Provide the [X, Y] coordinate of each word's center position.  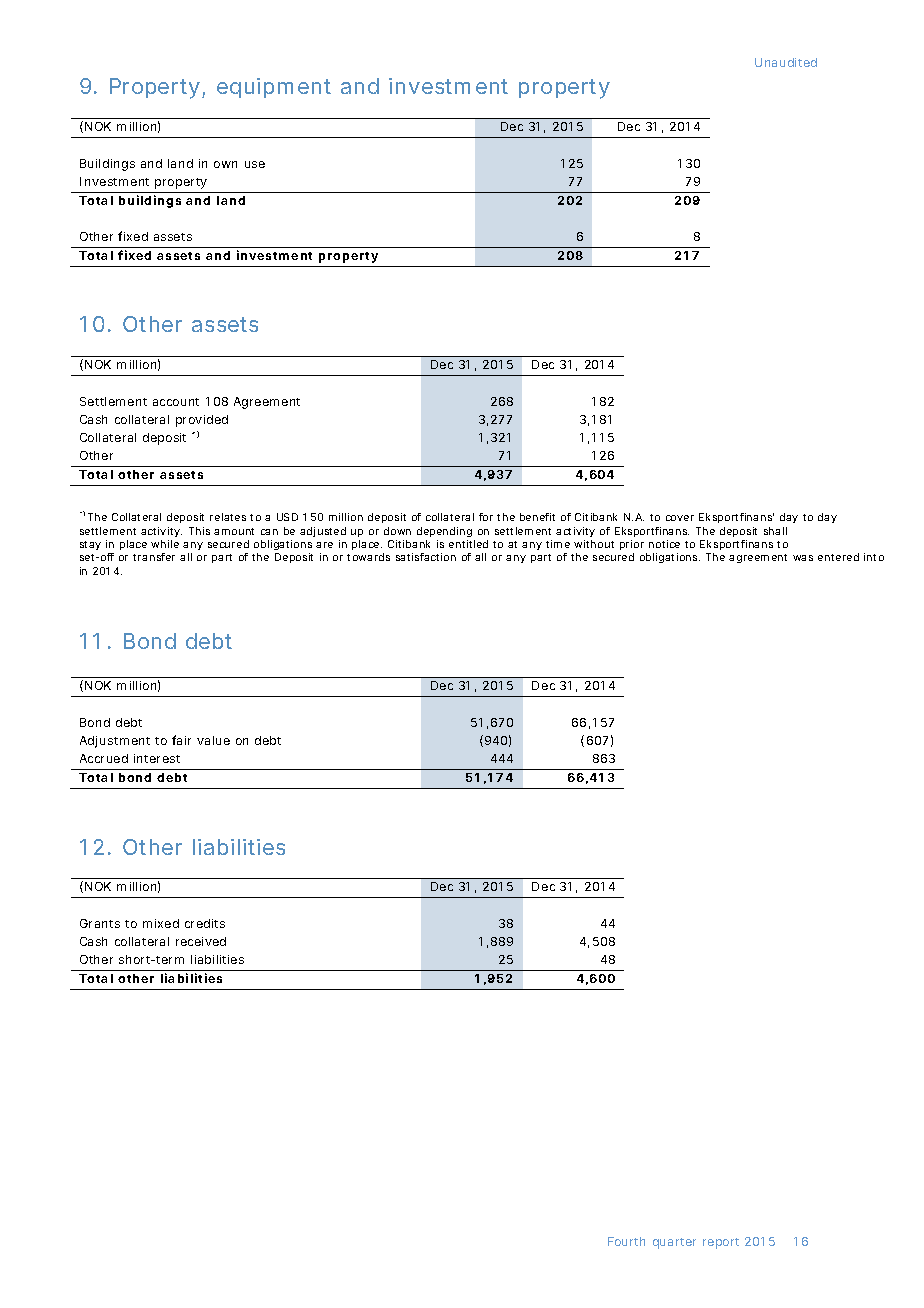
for [486, 517]
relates [228, 517]
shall [775, 531]
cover [680, 518]
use [255, 164]
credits [205, 923]
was [803, 558]
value [213, 740]
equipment [274, 88]
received [201, 941]
